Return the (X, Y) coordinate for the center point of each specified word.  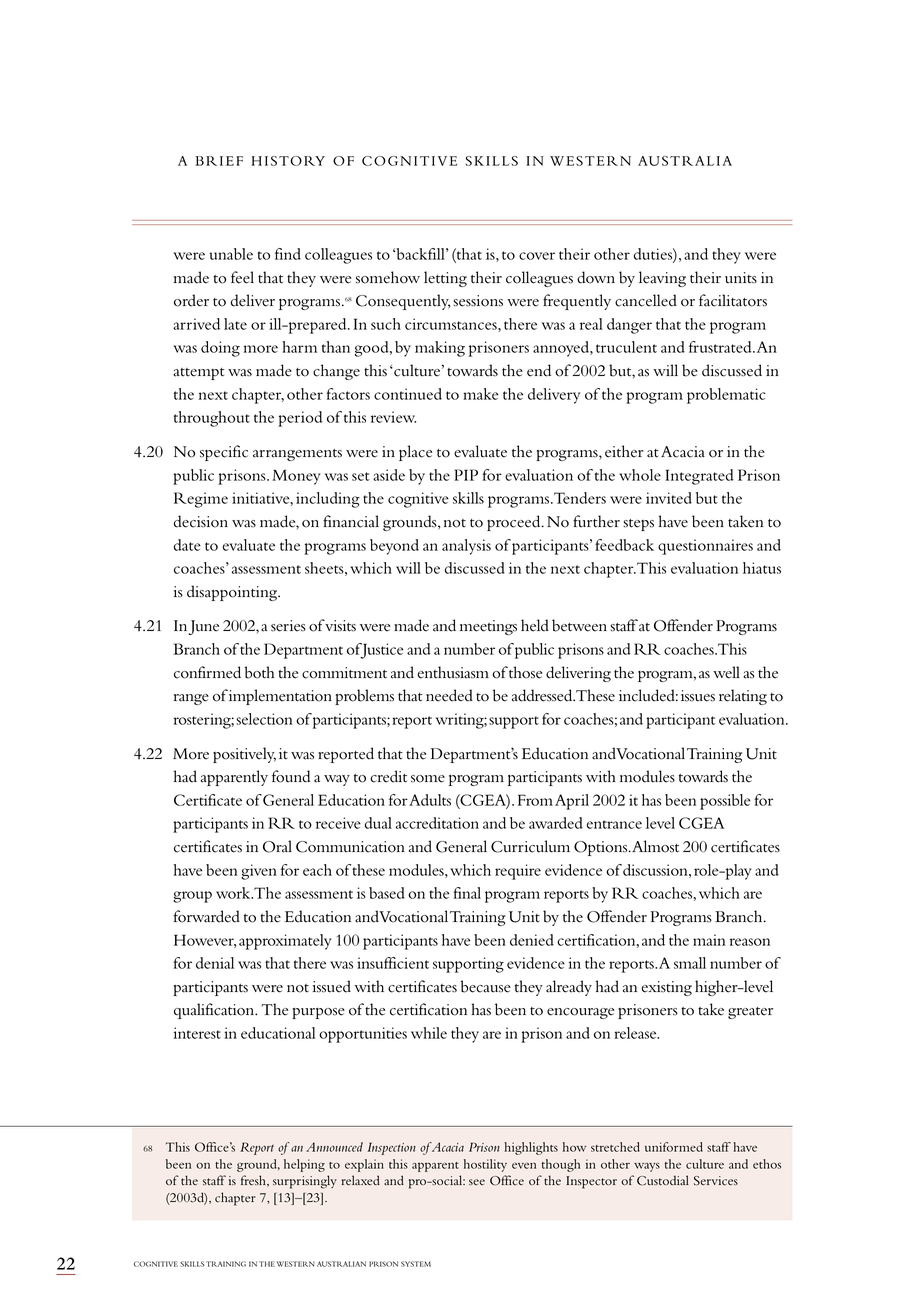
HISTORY (288, 161)
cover (537, 256)
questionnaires (705, 547)
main (709, 940)
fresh (254, 1181)
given (259, 872)
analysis (466, 547)
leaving (662, 279)
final (467, 893)
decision (201, 521)
